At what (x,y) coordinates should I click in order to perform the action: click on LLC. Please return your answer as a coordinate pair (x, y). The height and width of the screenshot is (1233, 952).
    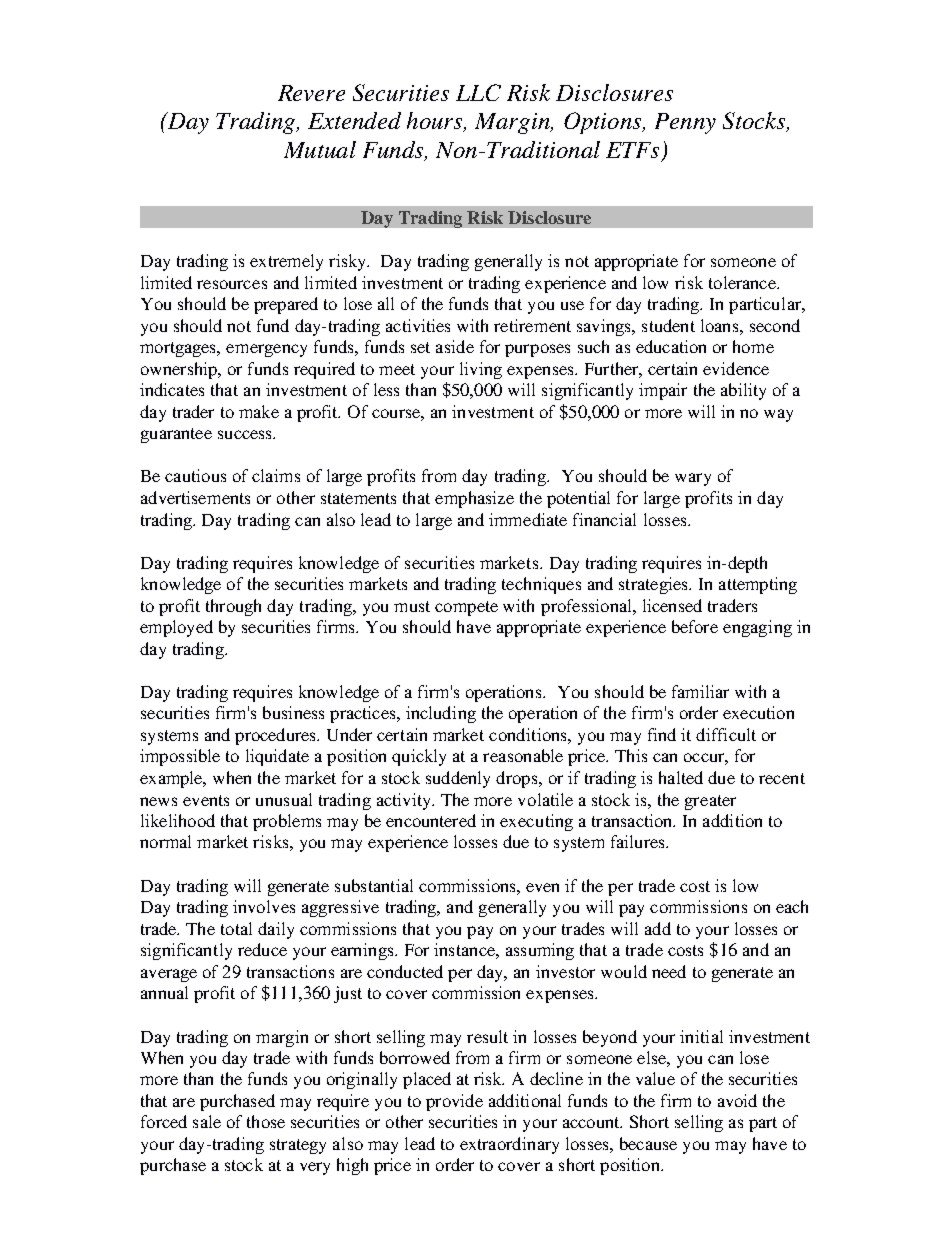
    Looking at the image, I should click on (478, 92).
